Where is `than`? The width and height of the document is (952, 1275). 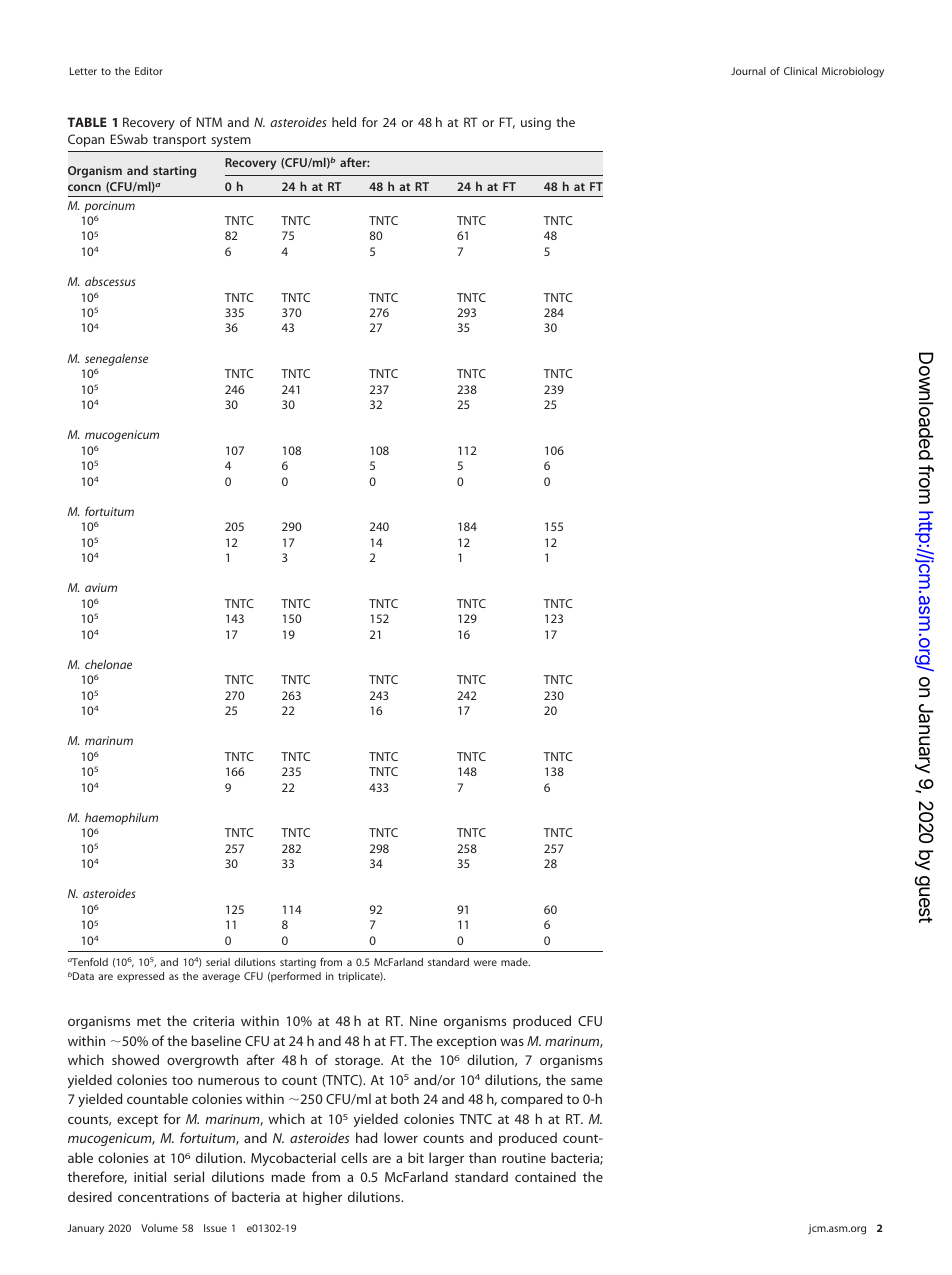
than is located at coordinates (482, 1157).
